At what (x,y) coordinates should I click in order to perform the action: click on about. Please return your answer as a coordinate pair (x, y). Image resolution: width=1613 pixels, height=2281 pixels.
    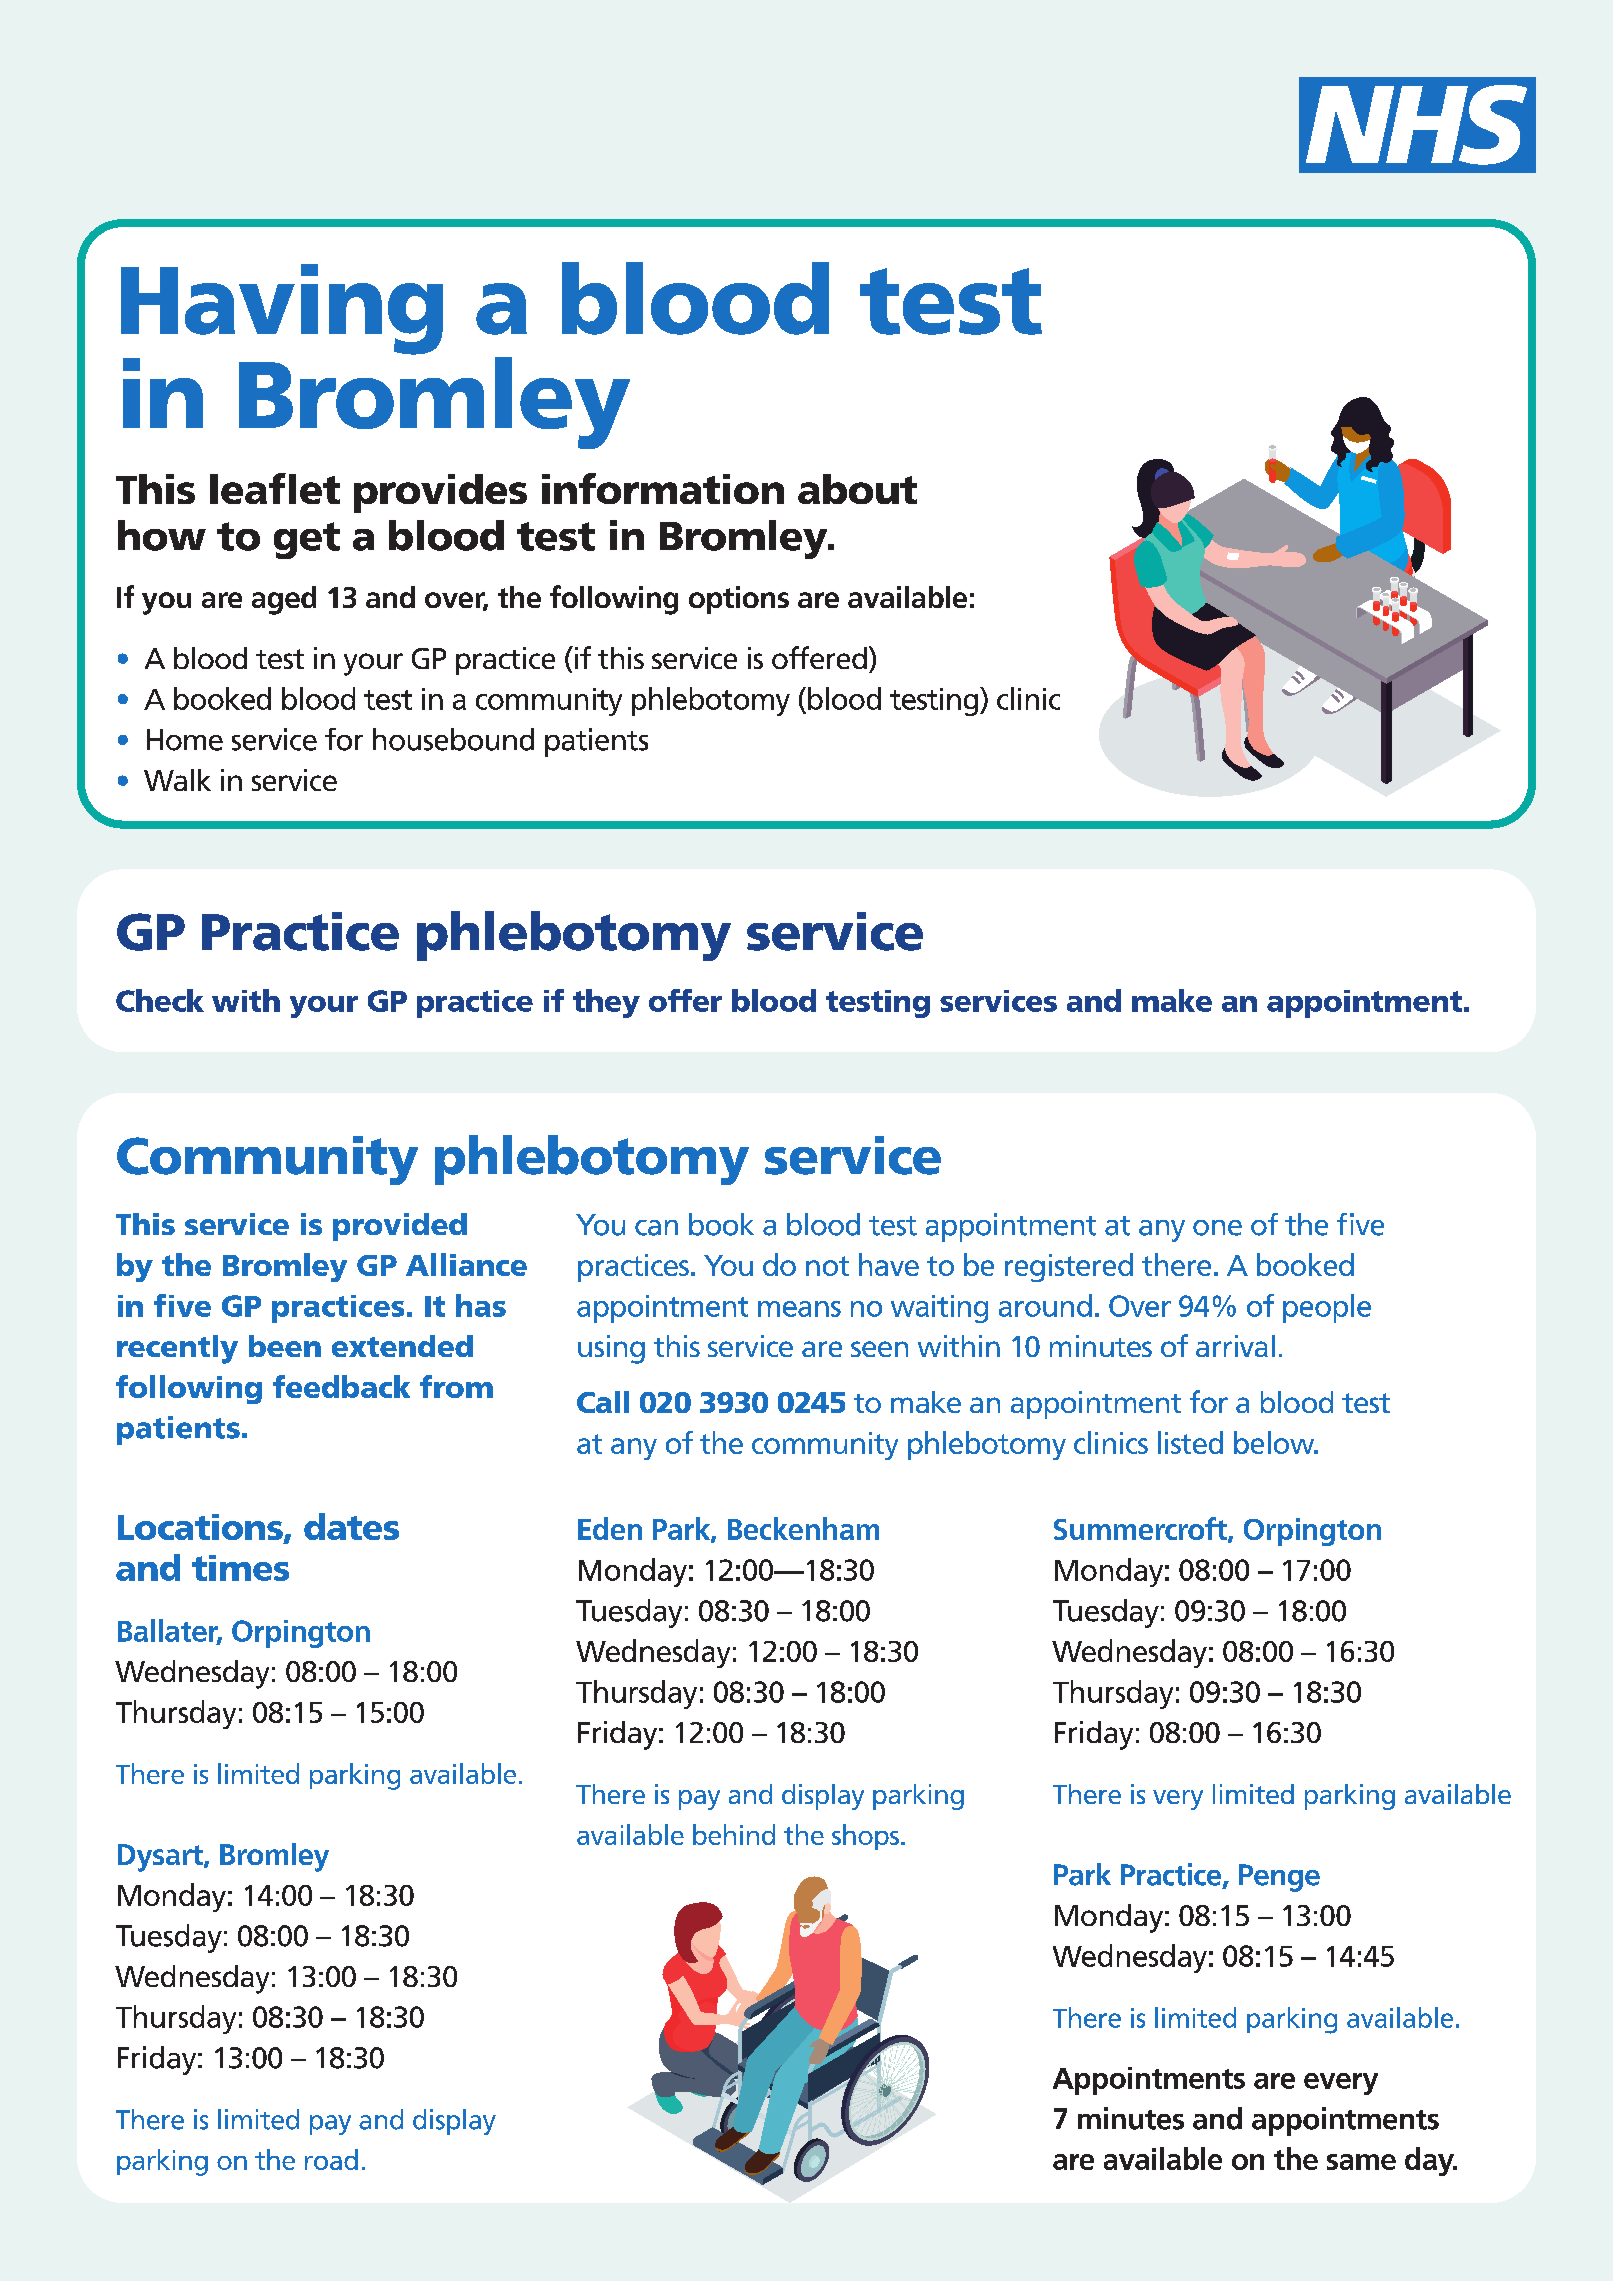
    Looking at the image, I should click on (857, 489).
